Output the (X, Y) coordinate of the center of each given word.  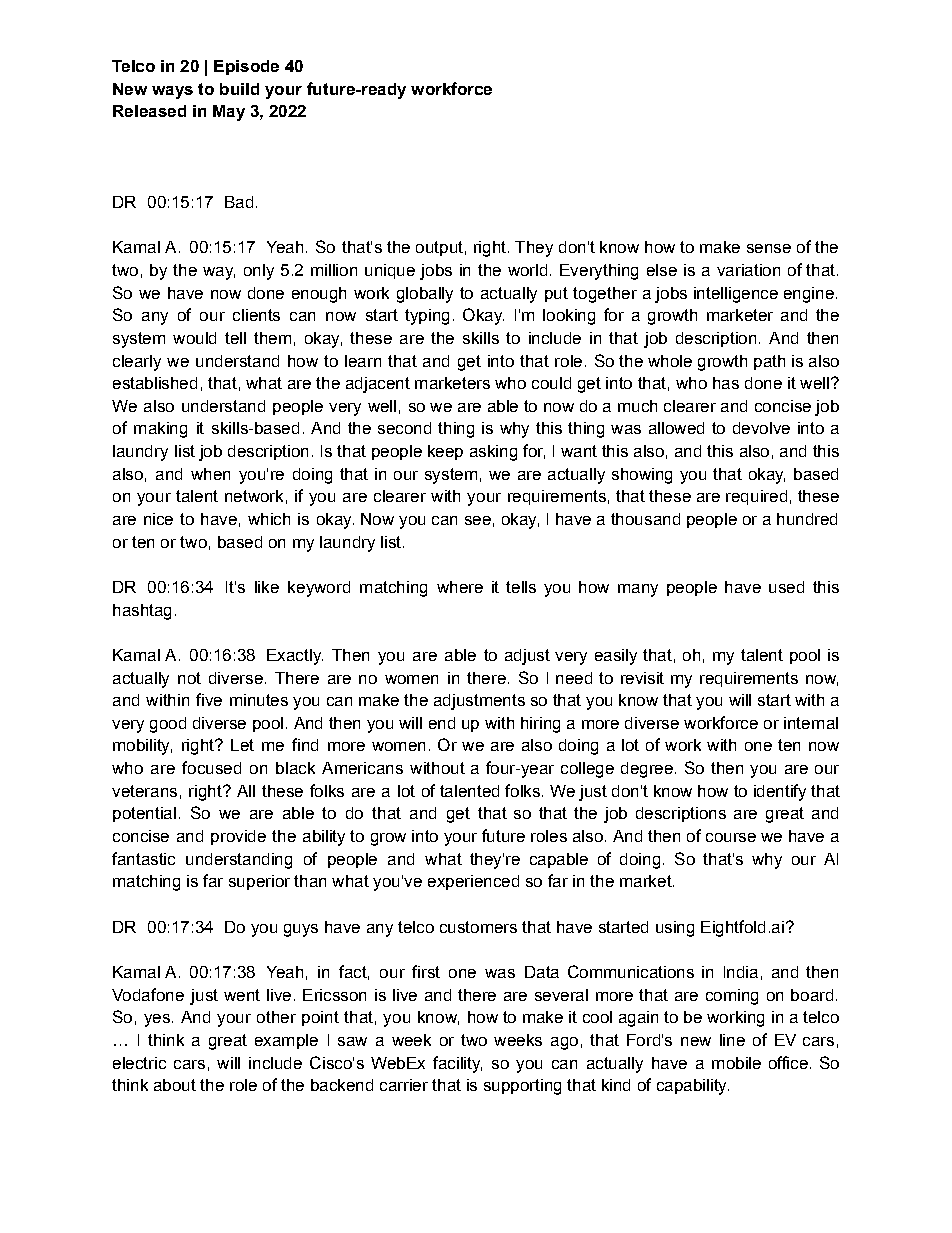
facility (457, 1064)
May (229, 113)
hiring (540, 725)
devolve (761, 428)
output (439, 248)
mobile (736, 1063)
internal (811, 723)
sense (769, 248)
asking (493, 453)
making (160, 430)
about (175, 1085)
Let (242, 745)
